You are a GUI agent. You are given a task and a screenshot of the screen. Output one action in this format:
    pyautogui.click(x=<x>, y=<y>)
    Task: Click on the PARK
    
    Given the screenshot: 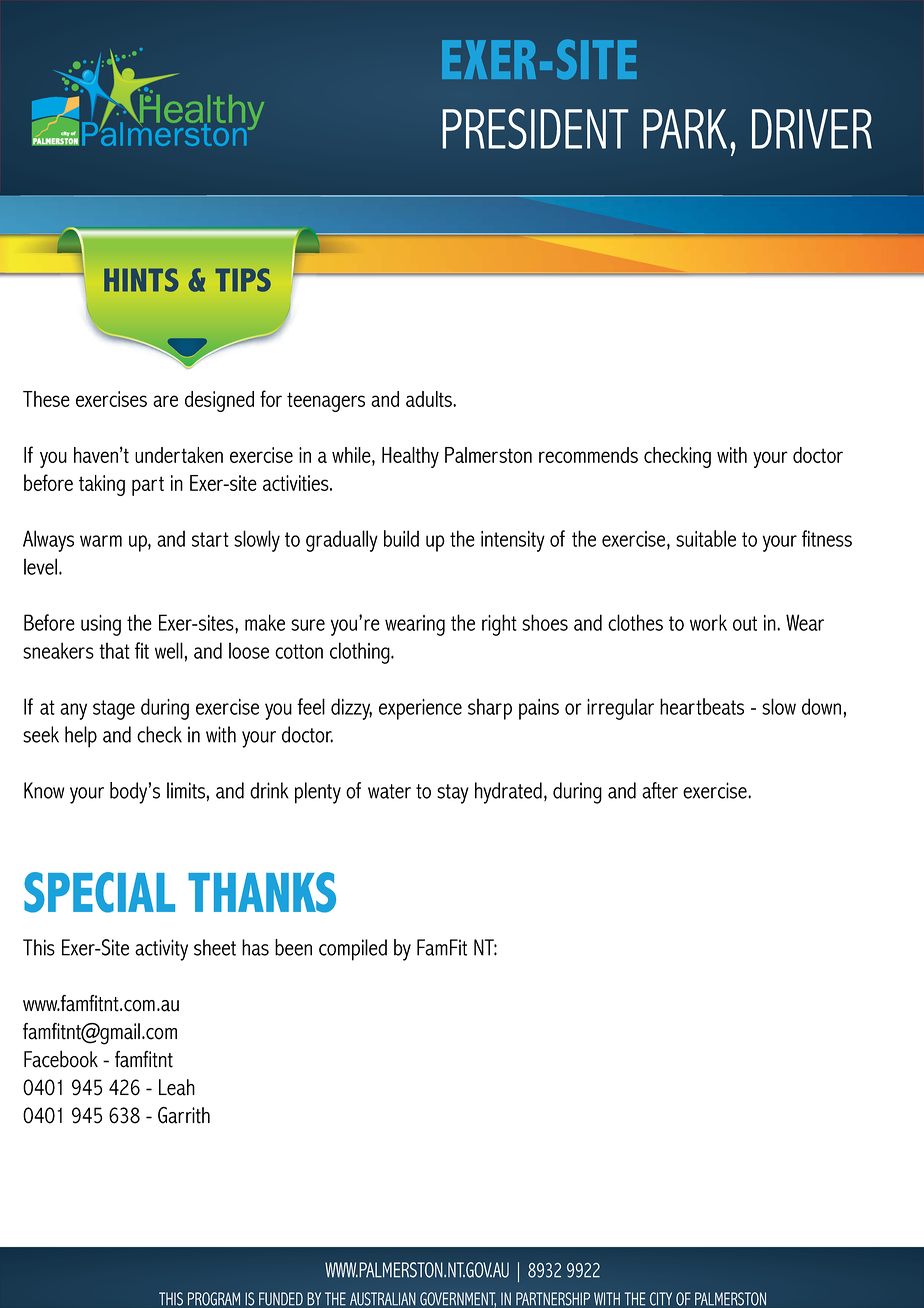 What is the action you would take?
    pyautogui.click(x=685, y=129)
